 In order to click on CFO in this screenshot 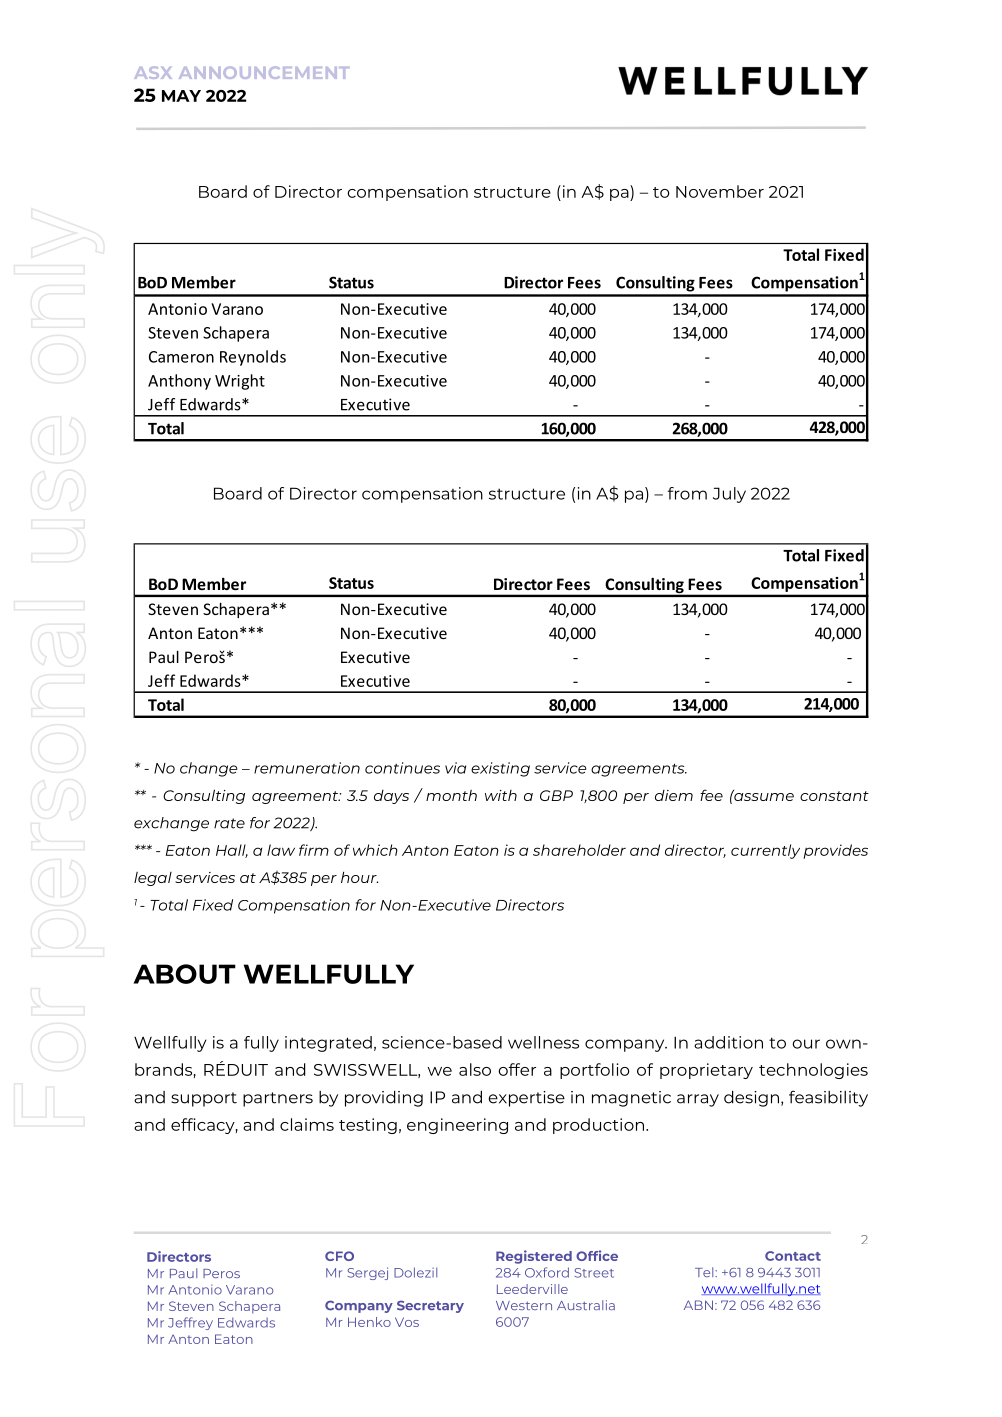, I will do `click(339, 1256)`.
